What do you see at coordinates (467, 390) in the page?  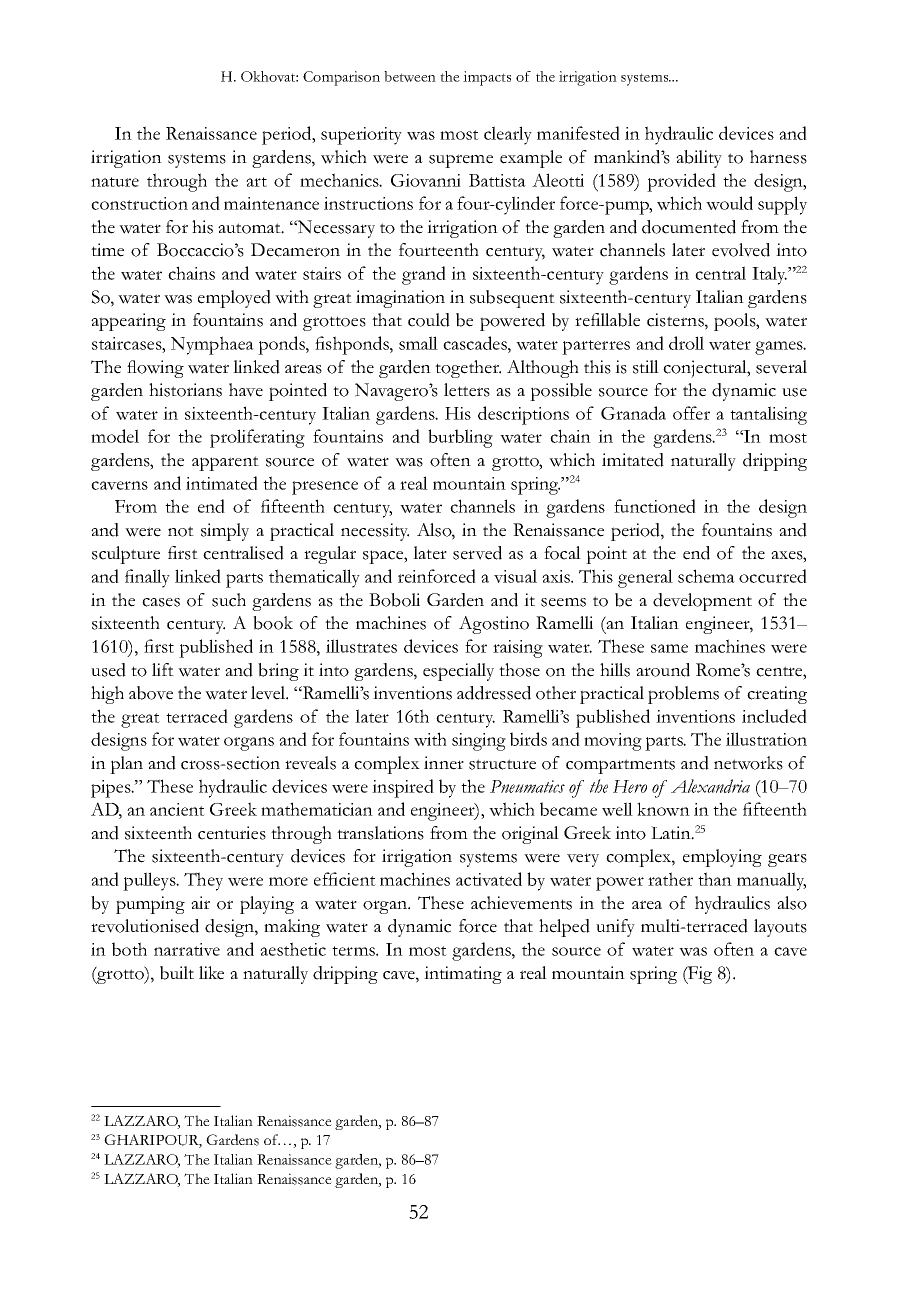 I see `letters` at bounding box center [467, 390].
